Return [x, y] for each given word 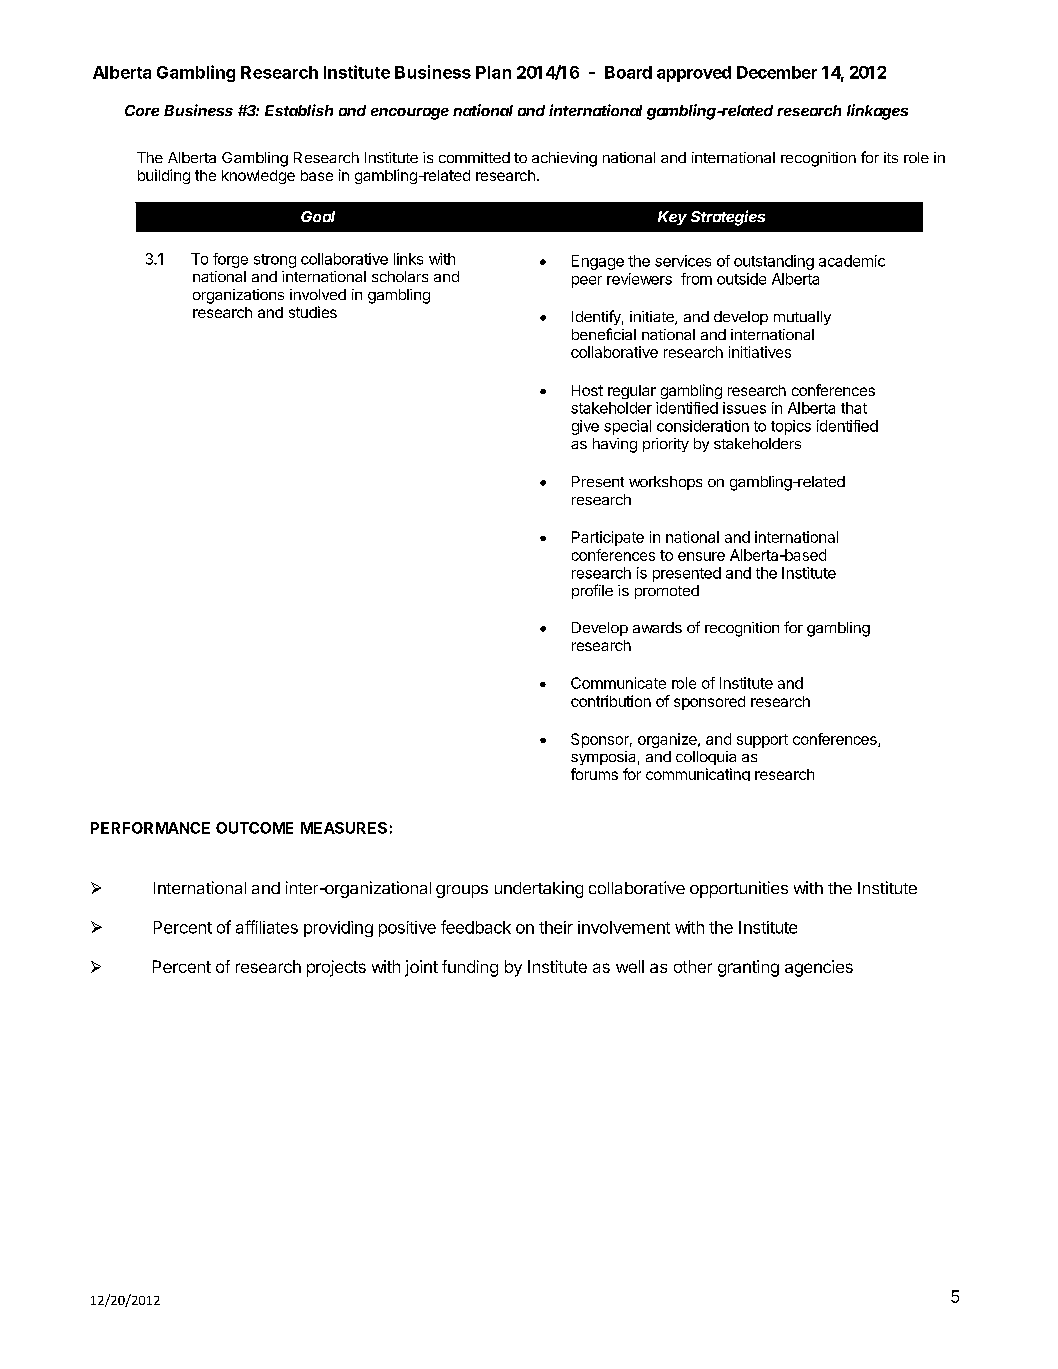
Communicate [618, 683]
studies [313, 312]
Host [587, 390]
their [556, 927]
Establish [299, 110]
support [762, 741]
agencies [819, 968]
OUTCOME [254, 828]
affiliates [267, 927]
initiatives [760, 352]
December [777, 72]
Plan [493, 72]
